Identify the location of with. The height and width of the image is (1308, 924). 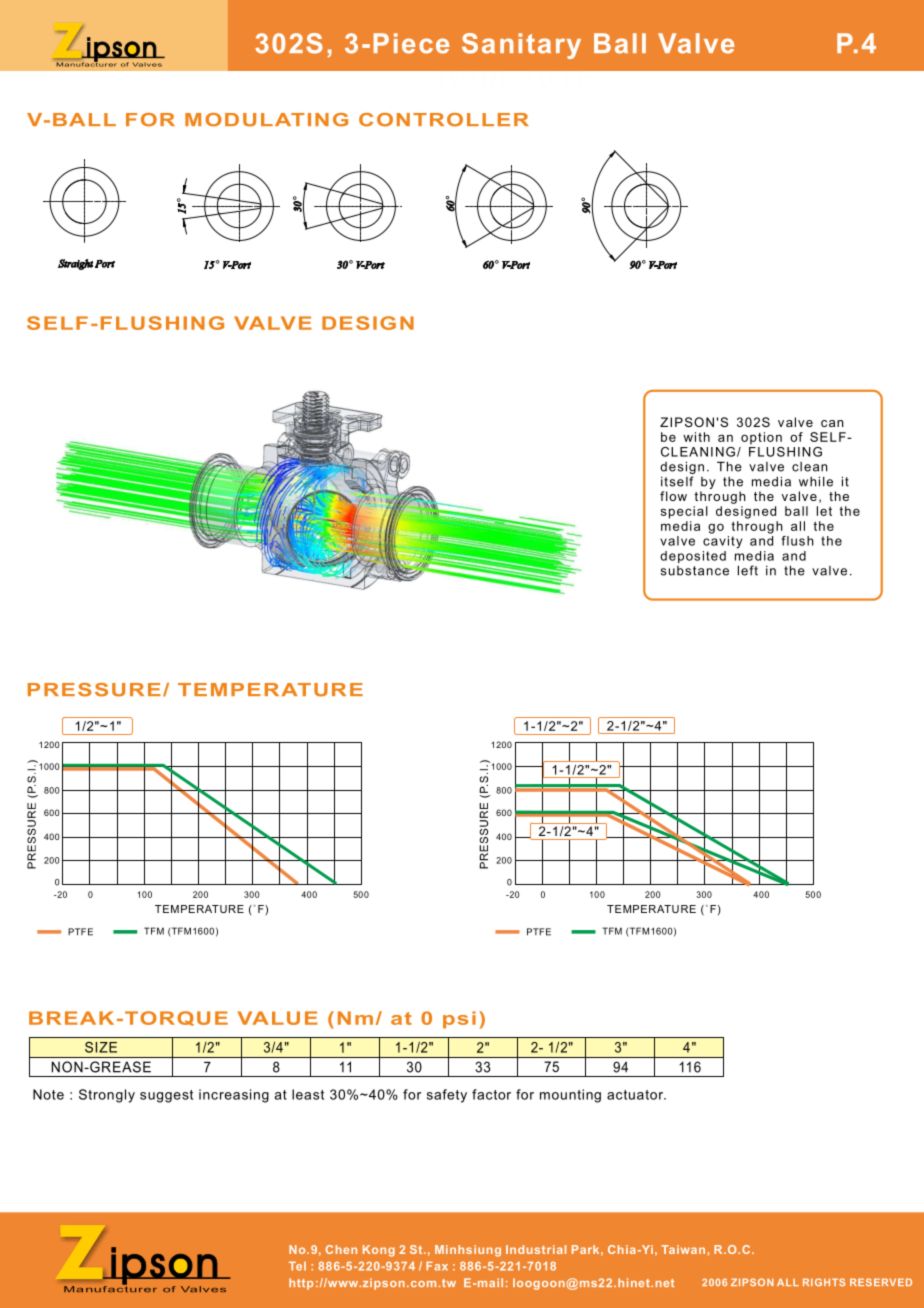
(696, 437).
